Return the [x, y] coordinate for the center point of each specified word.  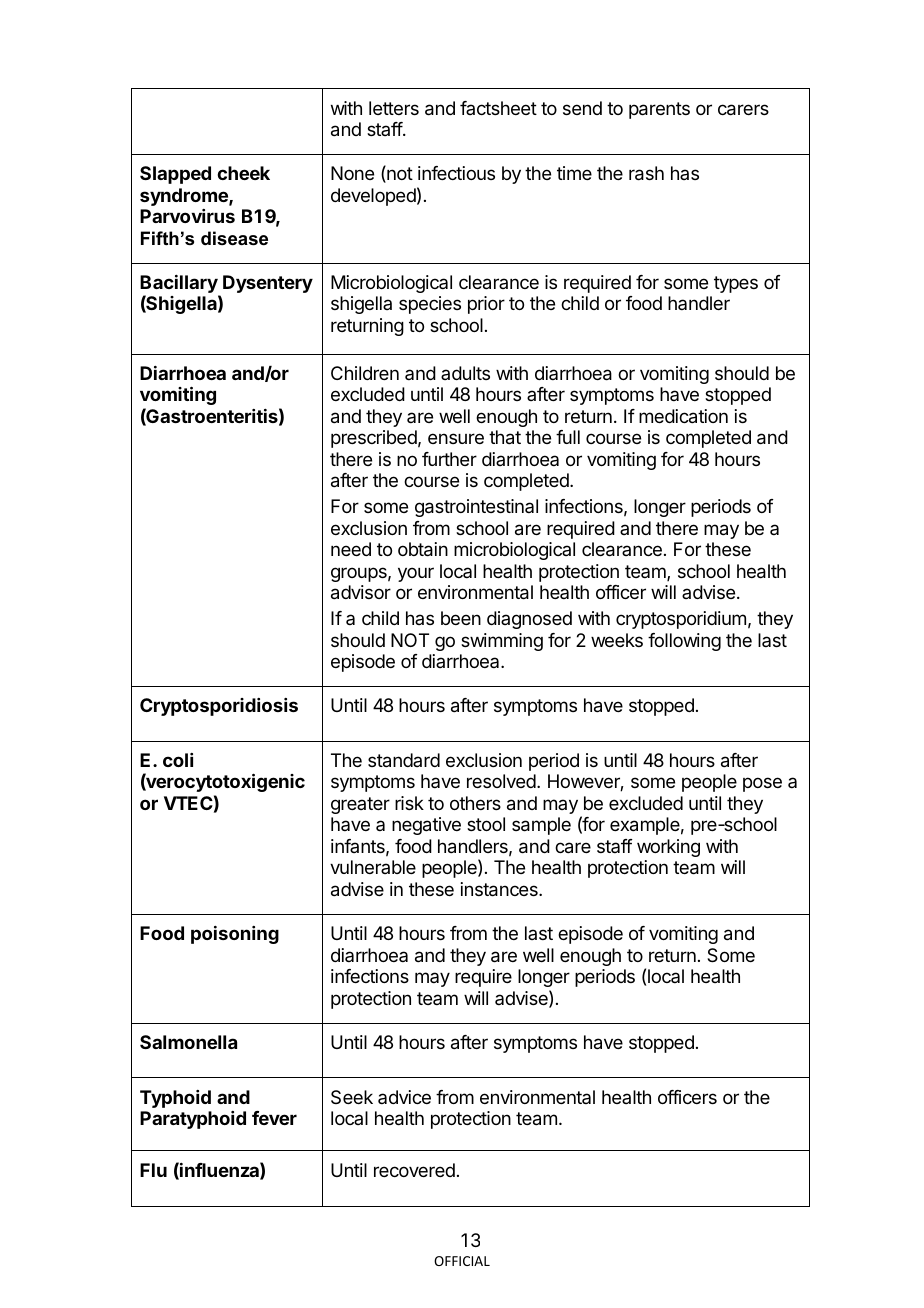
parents [659, 110]
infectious [456, 173]
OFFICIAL [462, 1261]
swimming [502, 642]
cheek [243, 173]
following [684, 642]
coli [178, 760]
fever [274, 1118]
